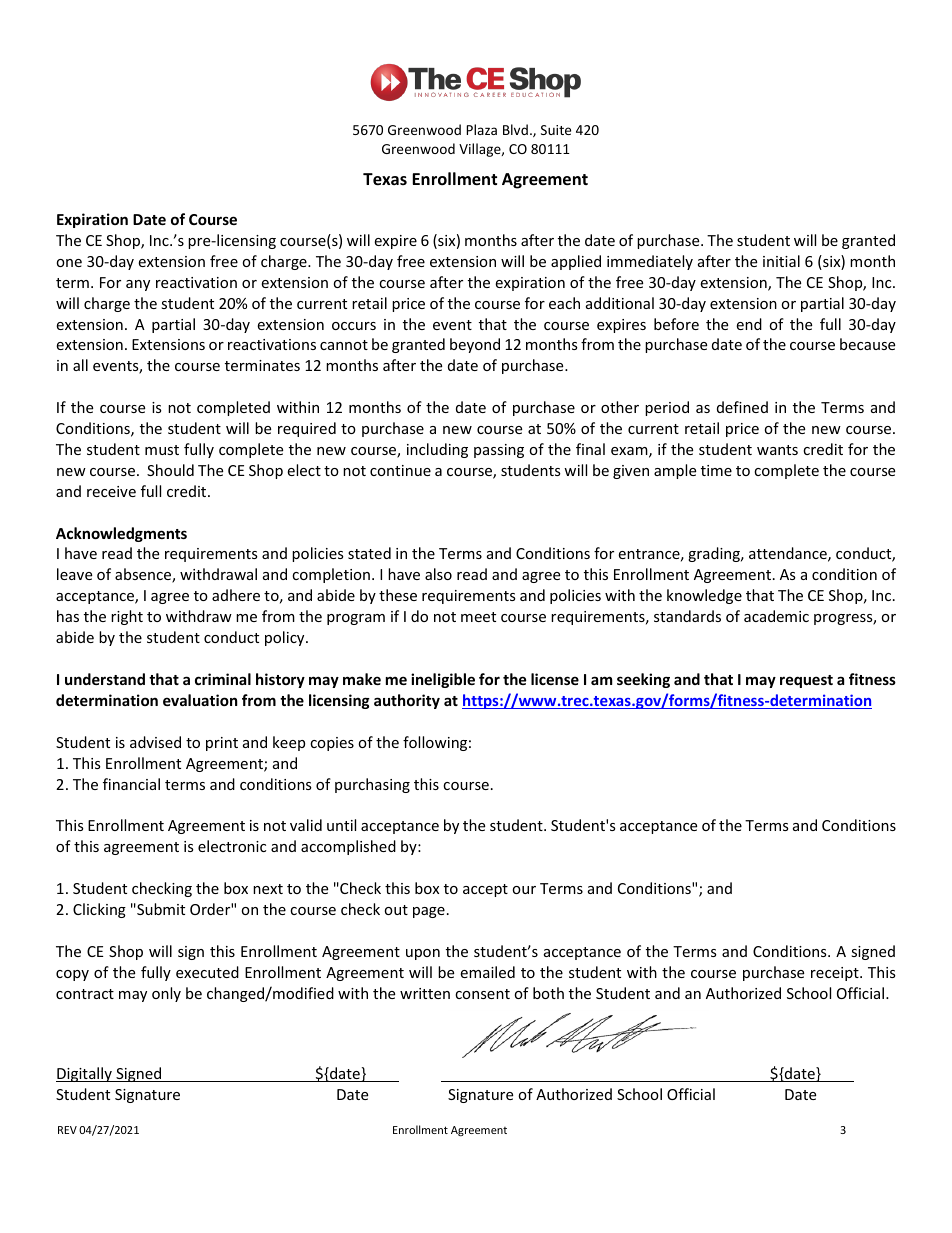 The width and height of the image is (952, 1233). I want to click on financial, so click(131, 784).
